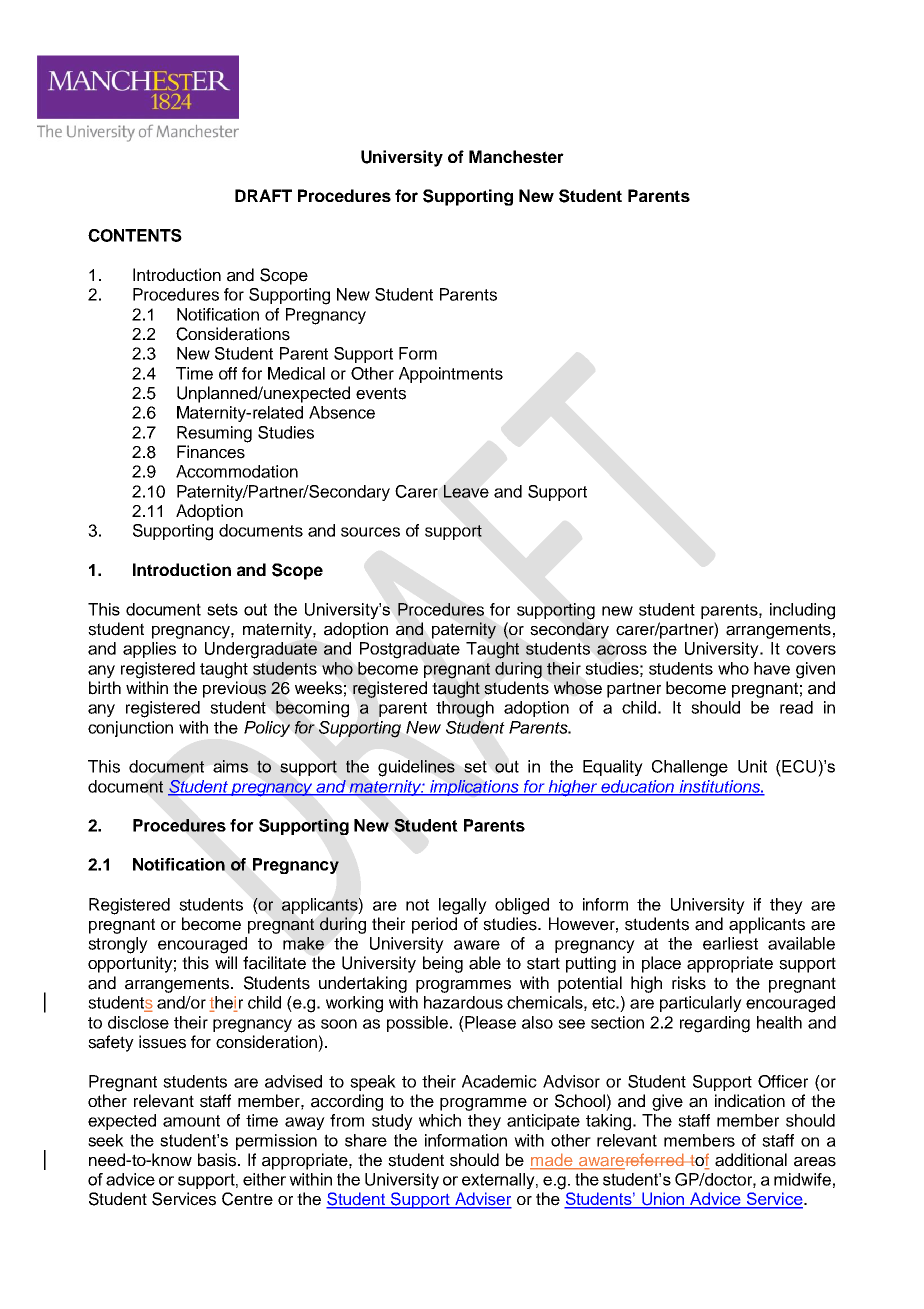 The width and height of the screenshot is (924, 1309). Describe the element at coordinates (690, 768) in the screenshot. I see `Challenge` at that location.
